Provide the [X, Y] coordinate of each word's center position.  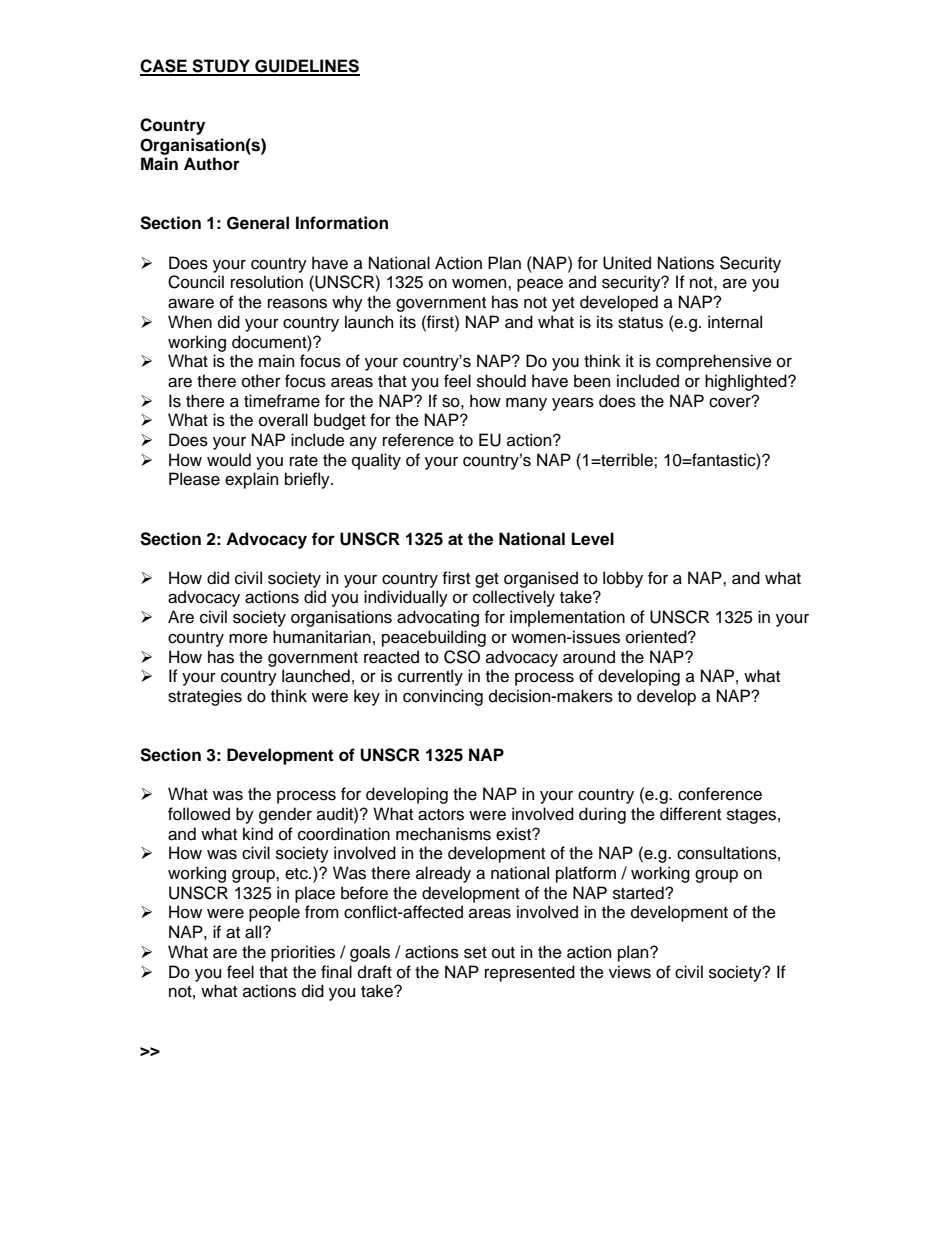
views [630, 972]
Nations [686, 263]
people [274, 913]
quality [376, 461]
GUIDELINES [306, 67]
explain [251, 480]
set [475, 953]
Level [593, 539]
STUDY [221, 67]
